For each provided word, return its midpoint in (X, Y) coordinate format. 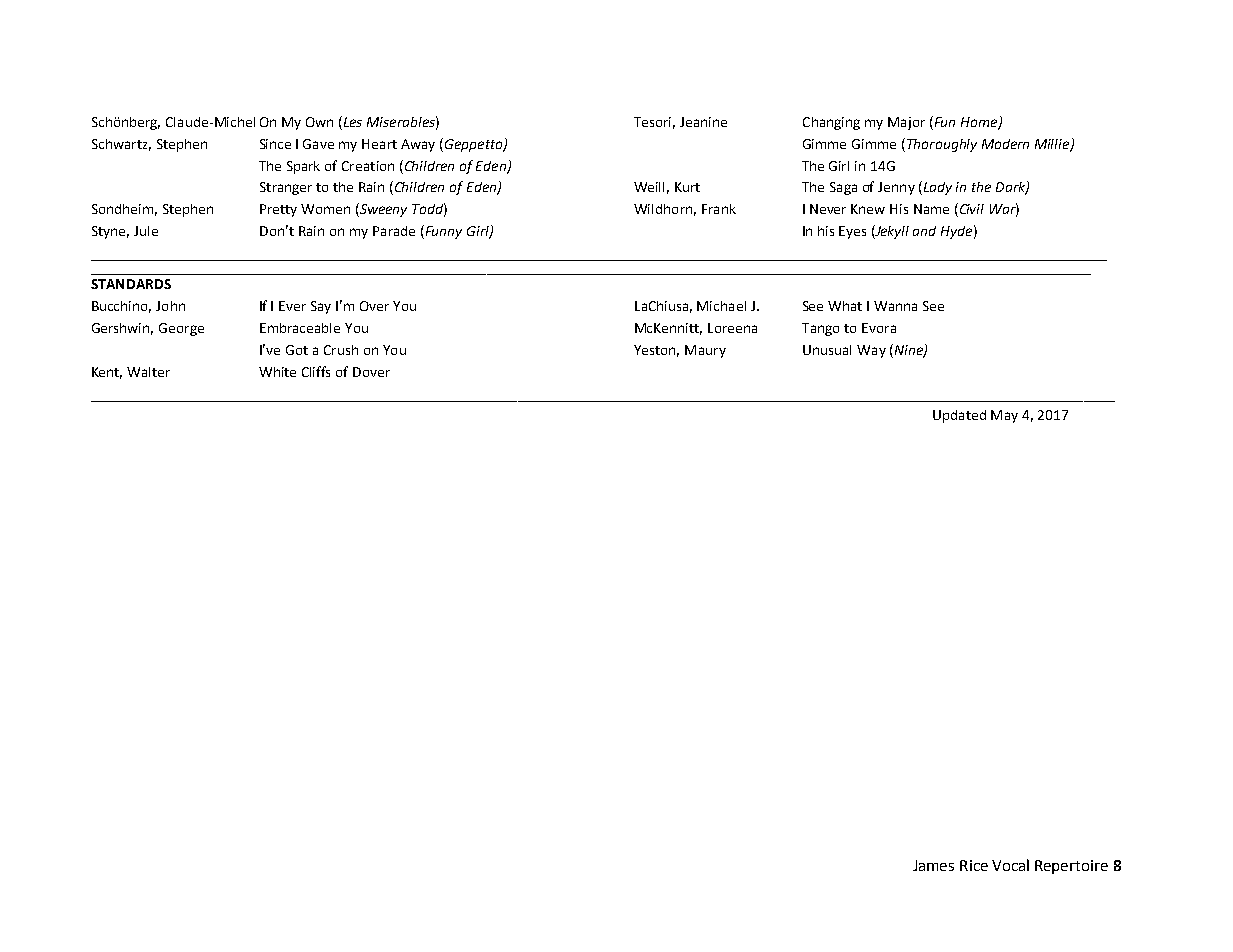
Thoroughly (942, 145)
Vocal (1010, 865)
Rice (974, 865)
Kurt (687, 187)
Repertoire (1071, 867)
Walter (148, 372)
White (277, 372)
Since (275, 144)
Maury (705, 351)
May (1004, 416)
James (933, 865)
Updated (959, 416)
